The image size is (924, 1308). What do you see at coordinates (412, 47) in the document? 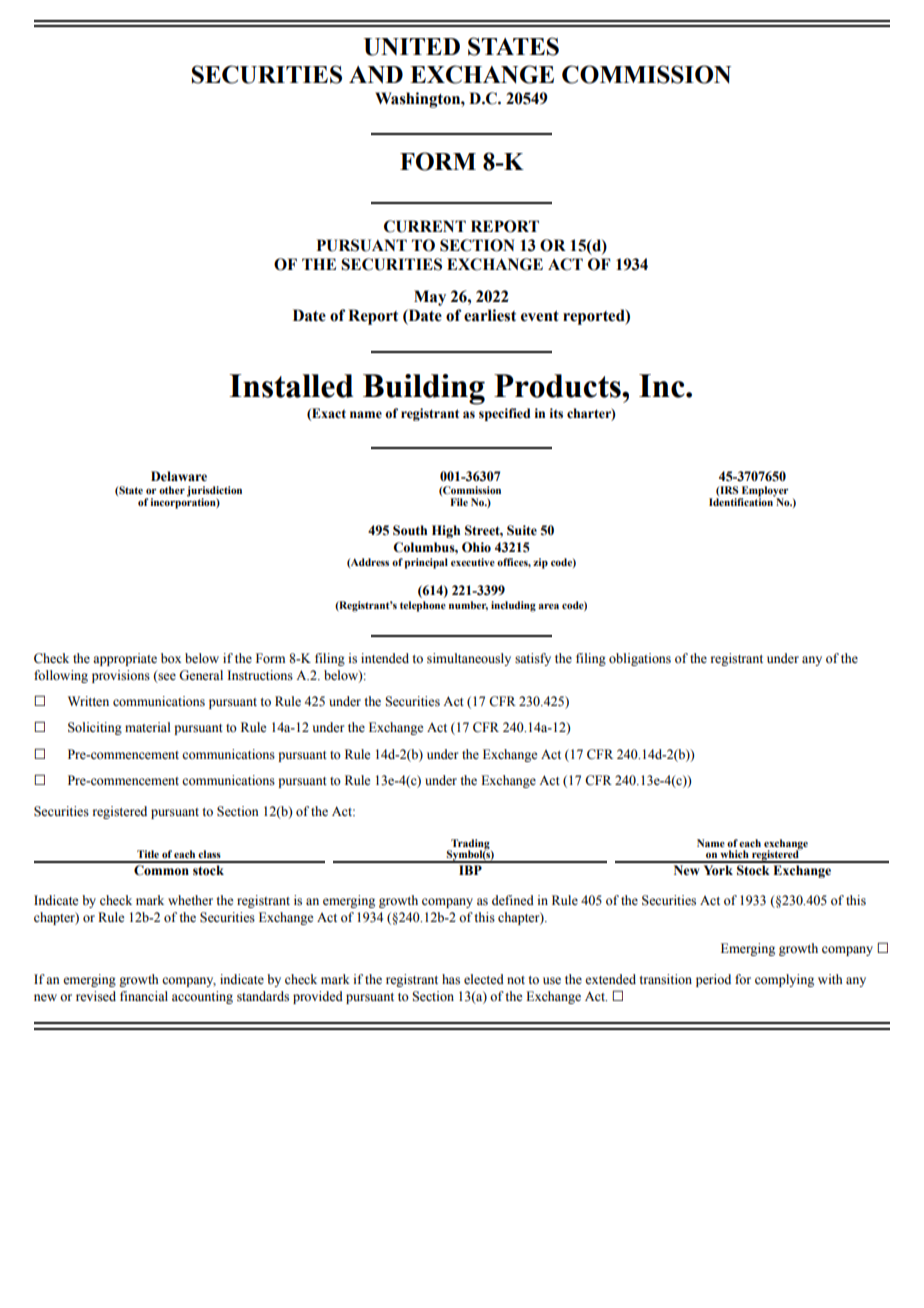
I see `UNITED` at bounding box center [412, 47].
